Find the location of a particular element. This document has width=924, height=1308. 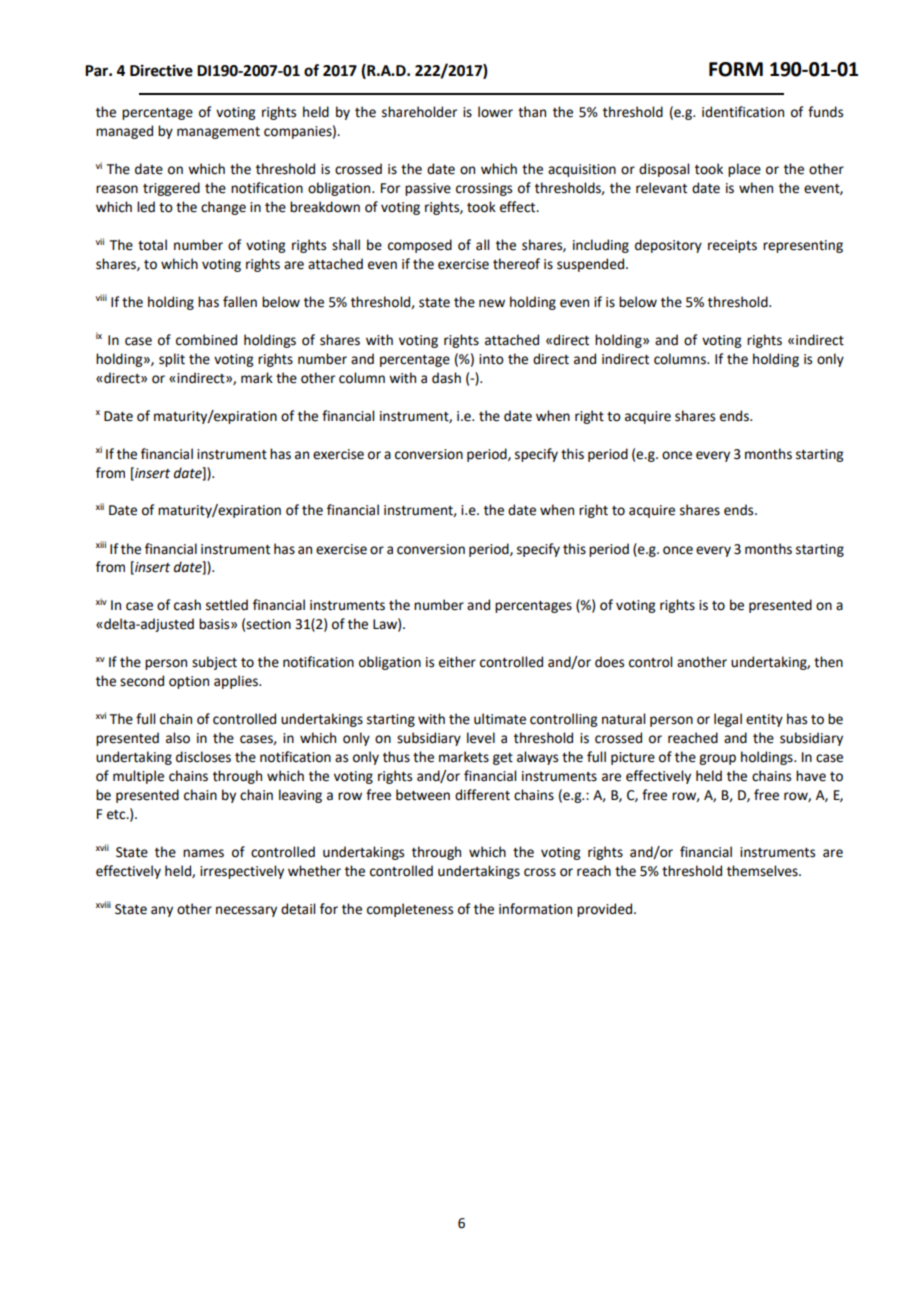

into is located at coordinates (491, 359).
